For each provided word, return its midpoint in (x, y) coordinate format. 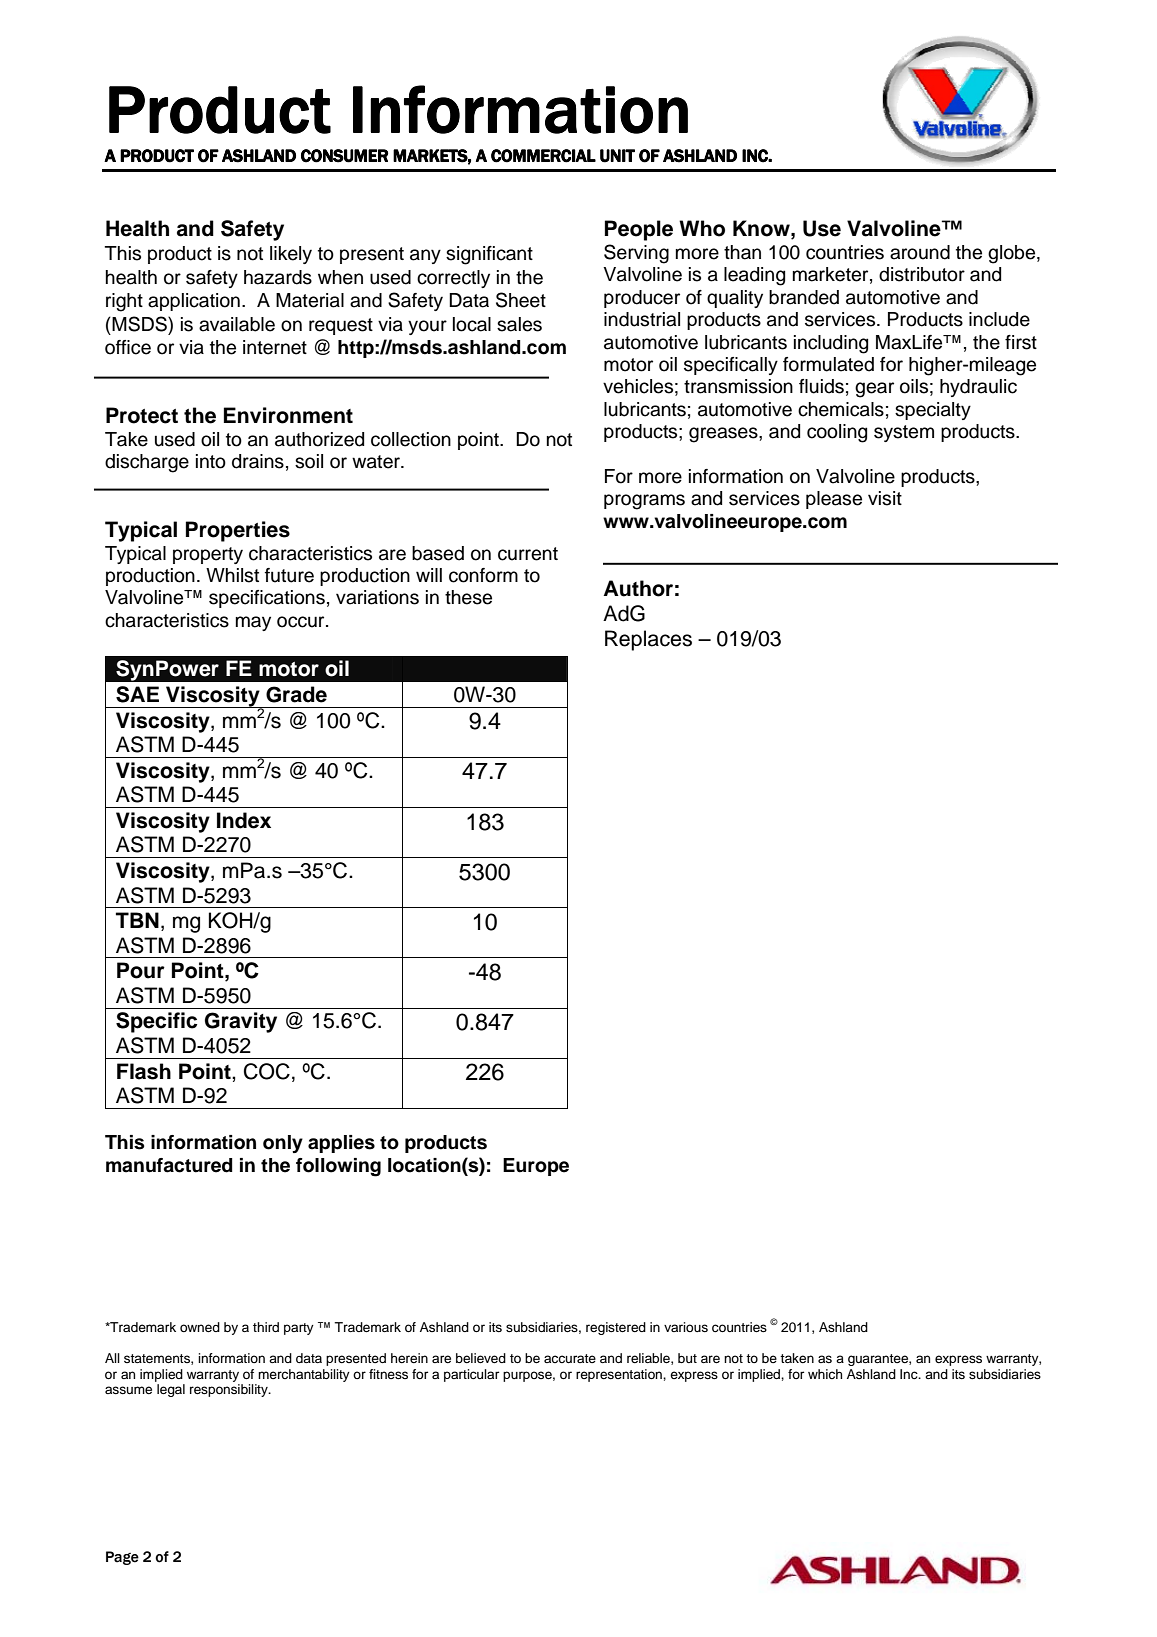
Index (244, 820)
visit (885, 498)
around (920, 252)
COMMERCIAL (543, 156)
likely (291, 255)
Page (122, 1558)
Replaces (648, 640)
